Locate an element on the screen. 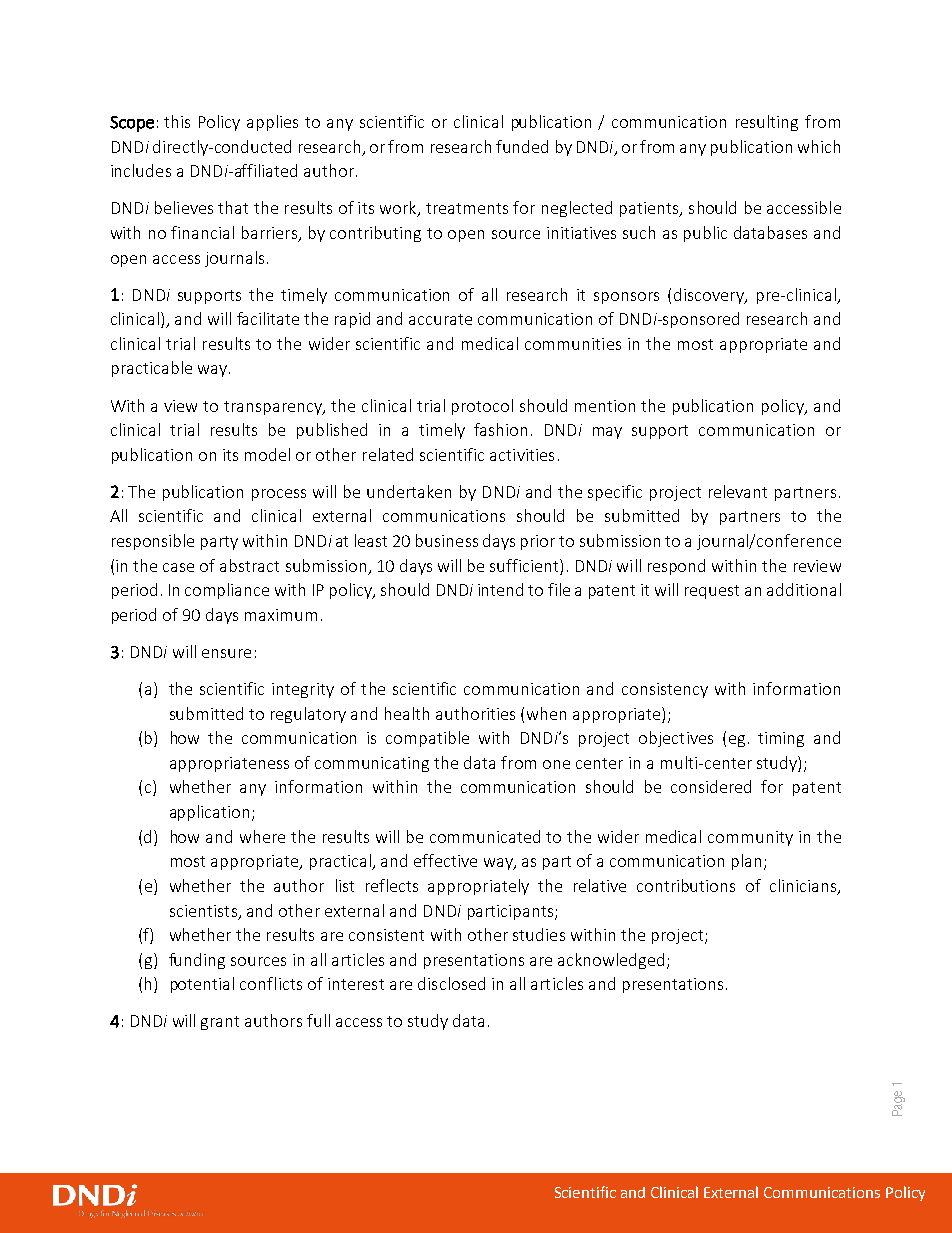 Image resolution: width=952 pixels, height=1233 pixels. practicable is located at coordinates (152, 369).
